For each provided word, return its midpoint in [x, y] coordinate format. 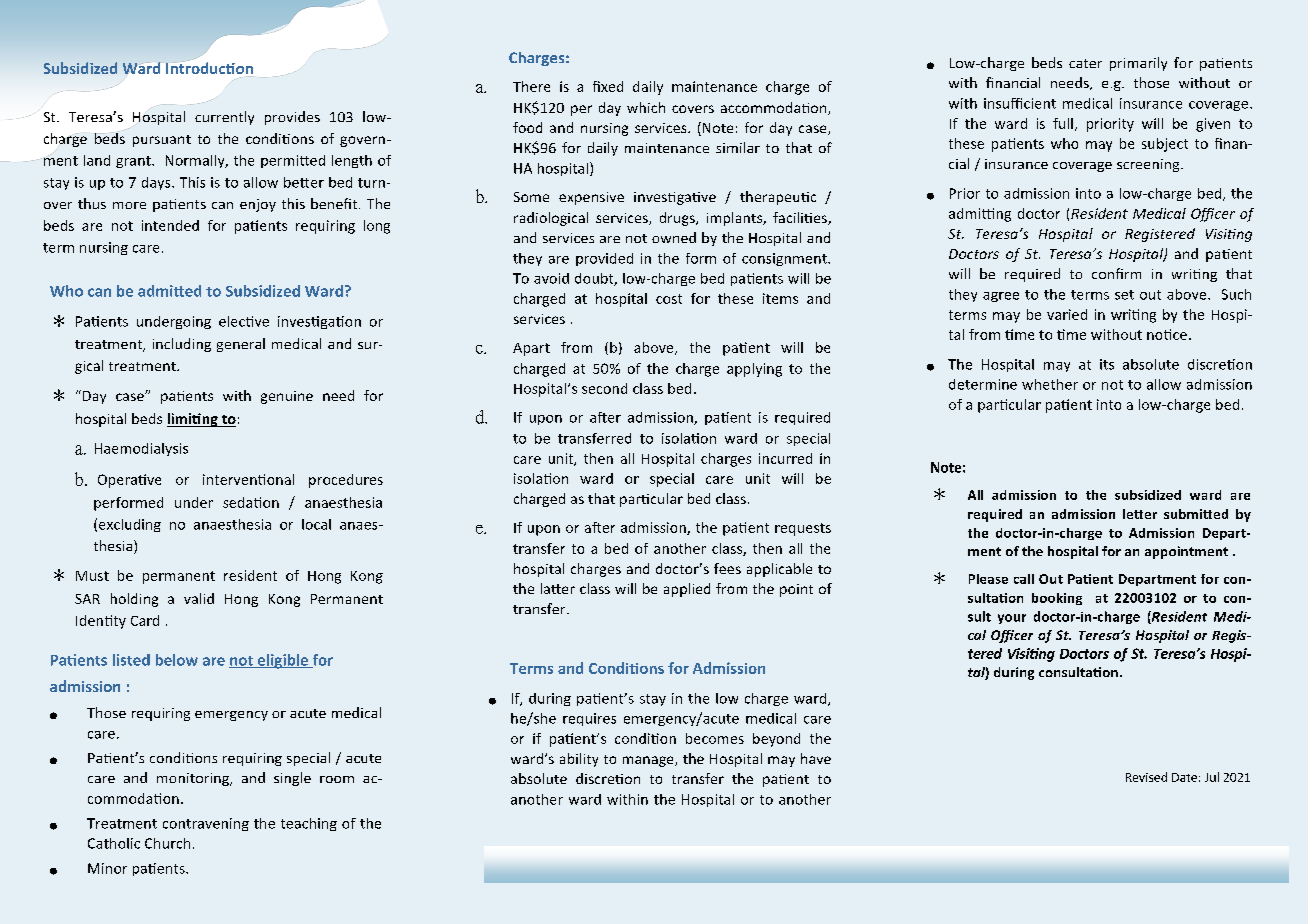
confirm [1116, 273]
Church [167, 843]
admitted [169, 291]
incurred [785, 458]
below [177, 660]
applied [687, 590]
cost [669, 299]
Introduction [210, 68]
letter [1140, 514]
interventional [248, 479]
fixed [608, 86]
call [1024, 579]
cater [1085, 63]
